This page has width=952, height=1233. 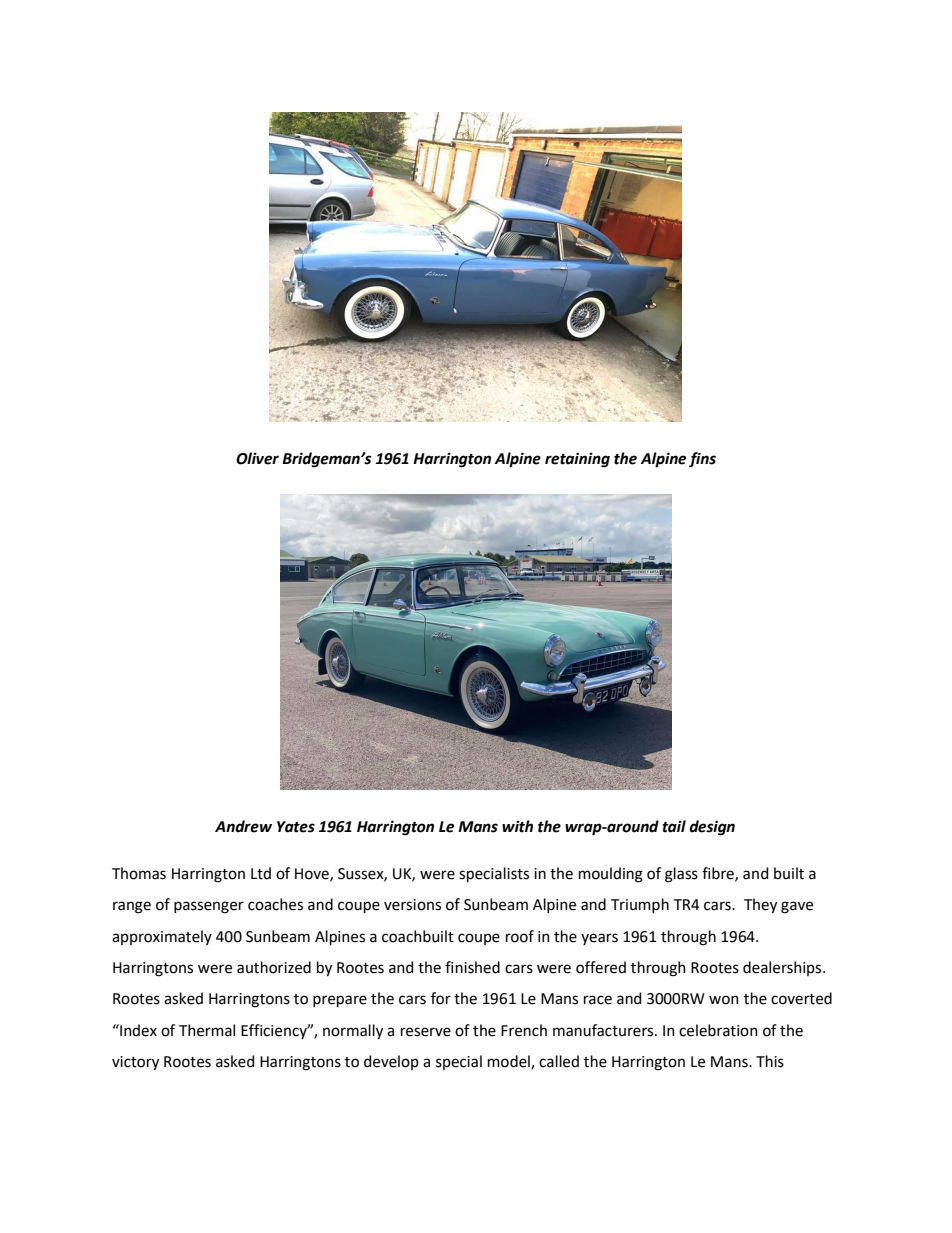 I want to click on retaining, so click(x=577, y=460).
